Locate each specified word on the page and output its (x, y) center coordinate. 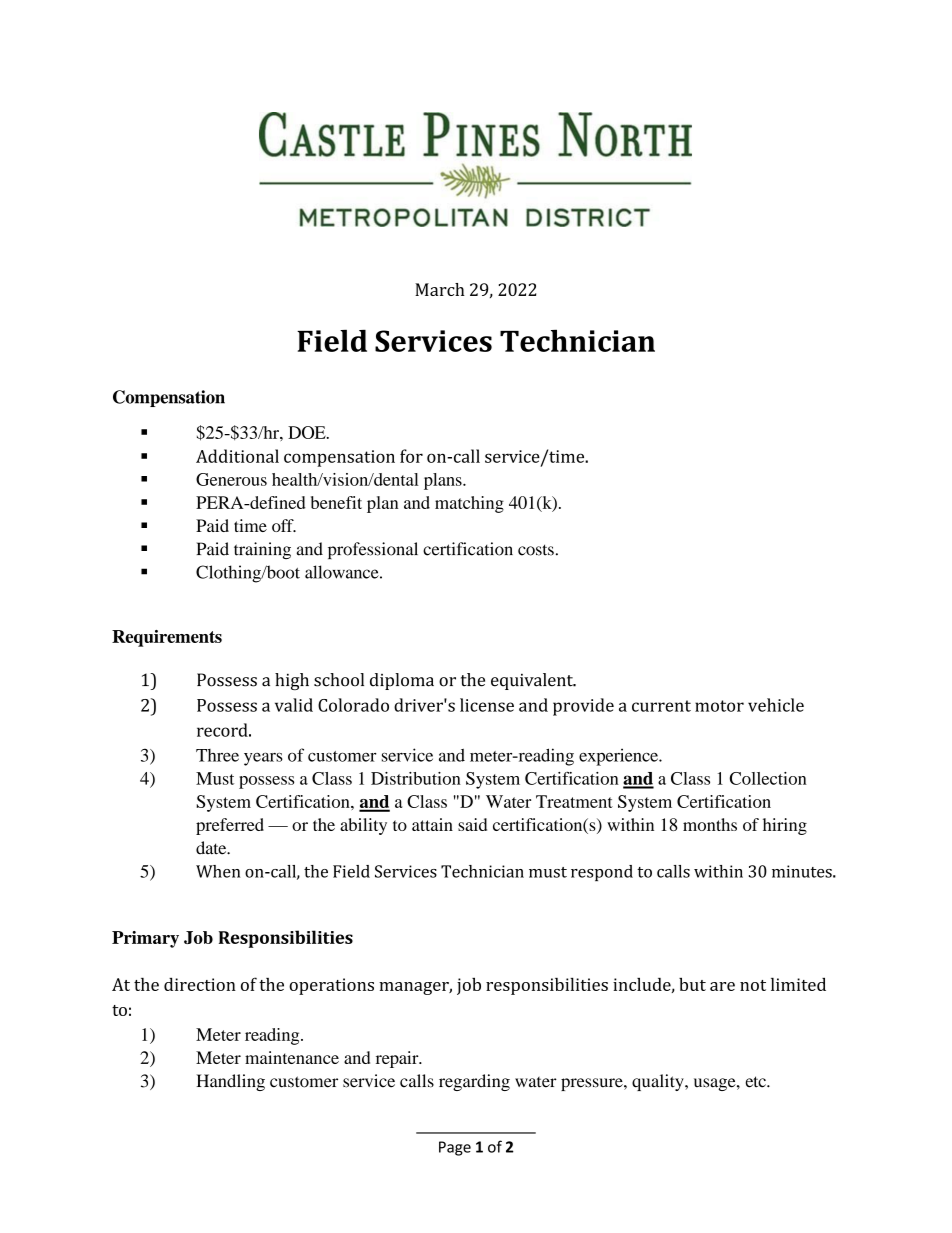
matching (469, 504)
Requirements (167, 638)
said (472, 824)
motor (719, 706)
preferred (230, 826)
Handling (230, 1082)
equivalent (533, 681)
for (411, 456)
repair (398, 1059)
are (722, 986)
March (440, 289)
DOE (308, 432)
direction (200, 984)
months (710, 824)
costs (536, 550)
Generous (231, 479)
